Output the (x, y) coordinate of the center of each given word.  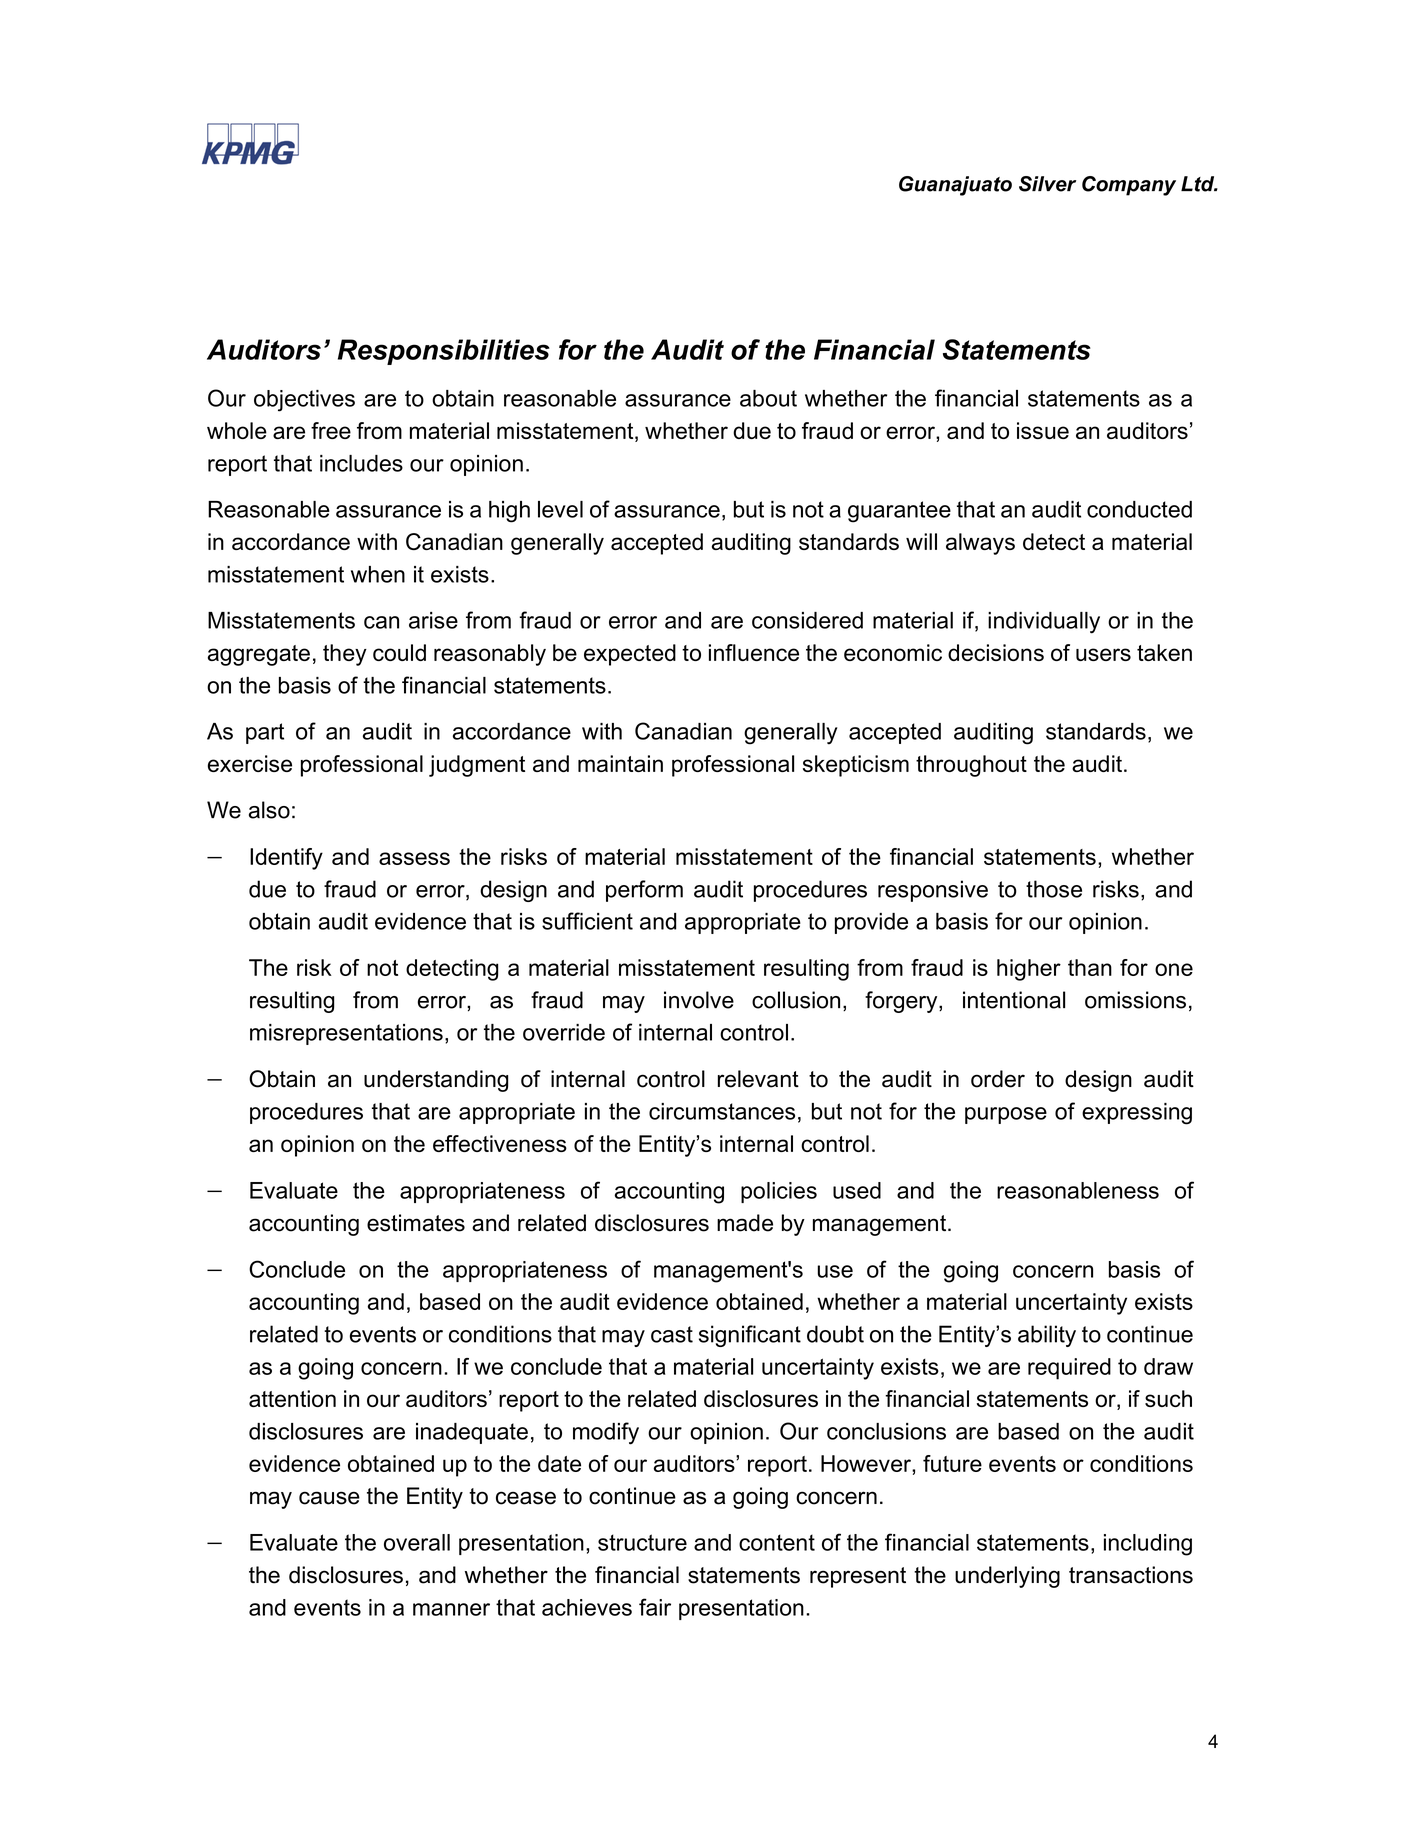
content (777, 1542)
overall (417, 1542)
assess (414, 858)
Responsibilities (444, 352)
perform (644, 891)
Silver (1047, 184)
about (768, 398)
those (1054, 889)
